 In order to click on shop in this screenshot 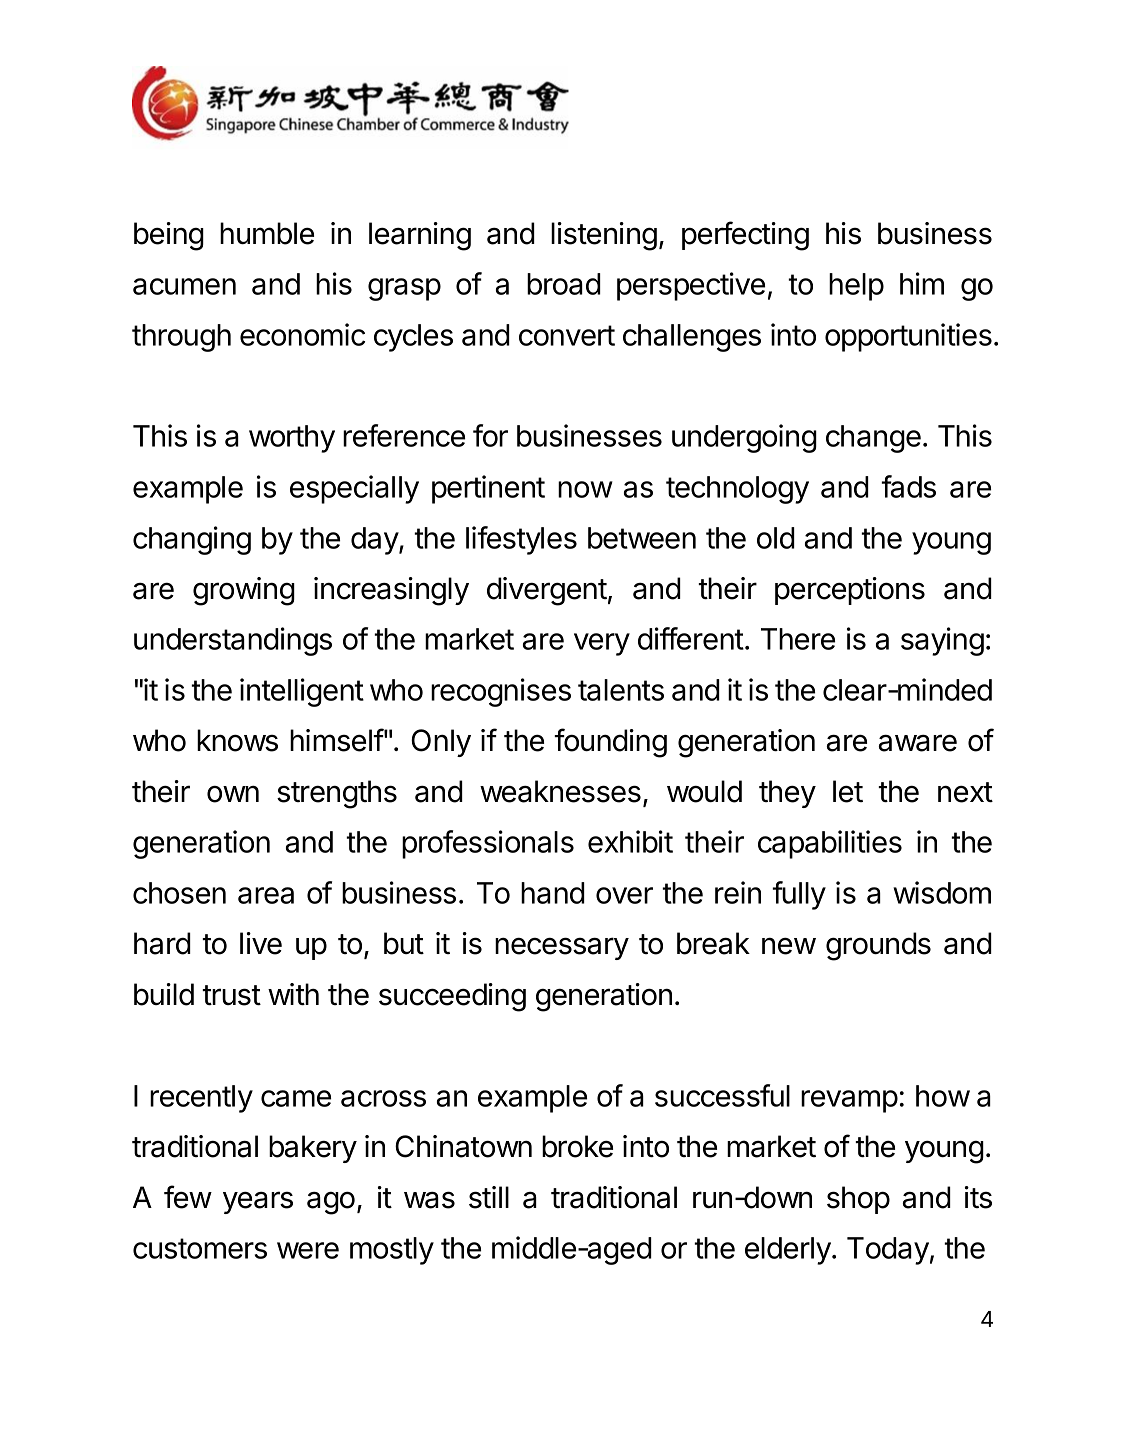, I will do `click(858, 1200)`.
